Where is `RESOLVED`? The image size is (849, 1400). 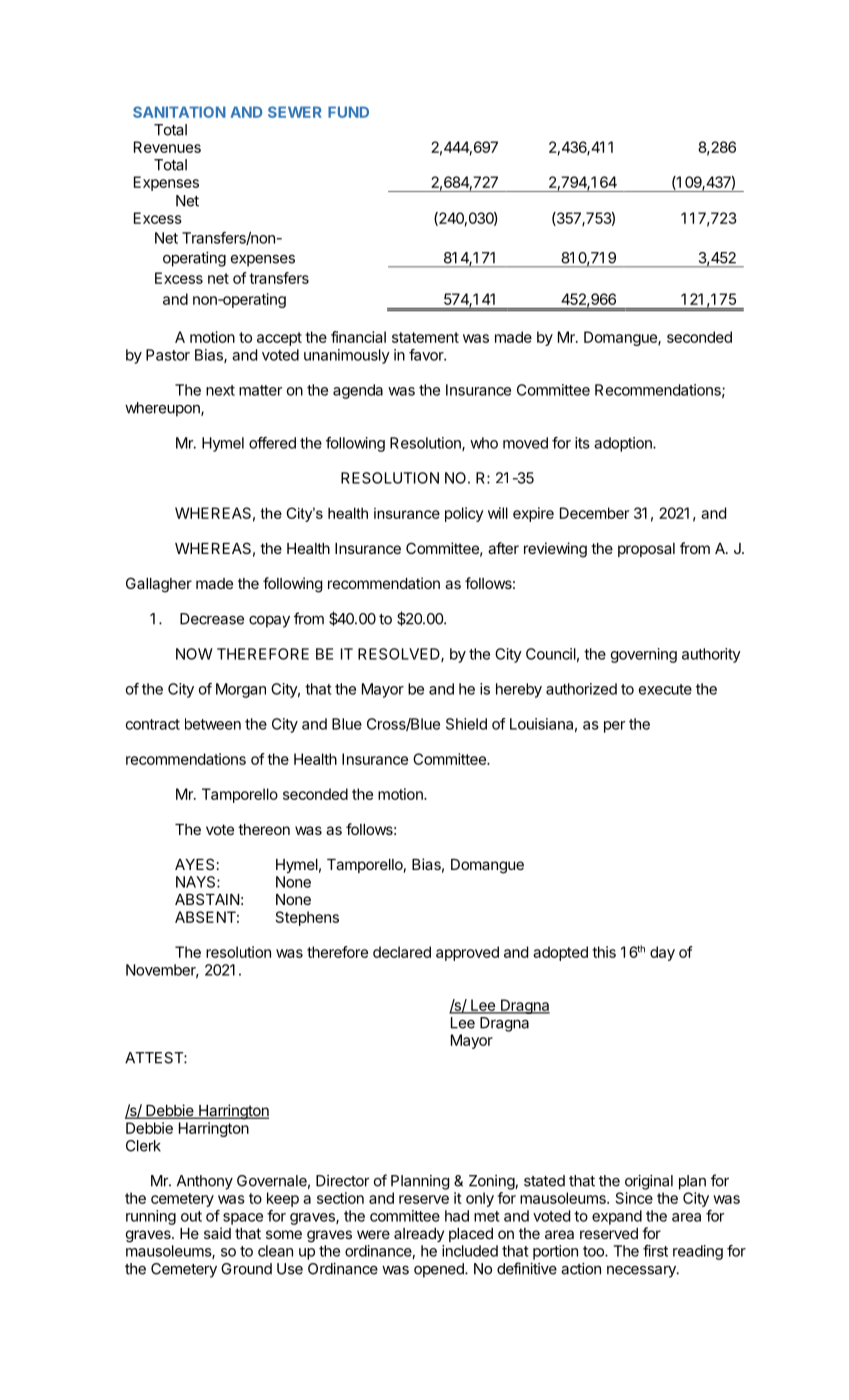 RESOLVED is located at coordinates (400, 655).
